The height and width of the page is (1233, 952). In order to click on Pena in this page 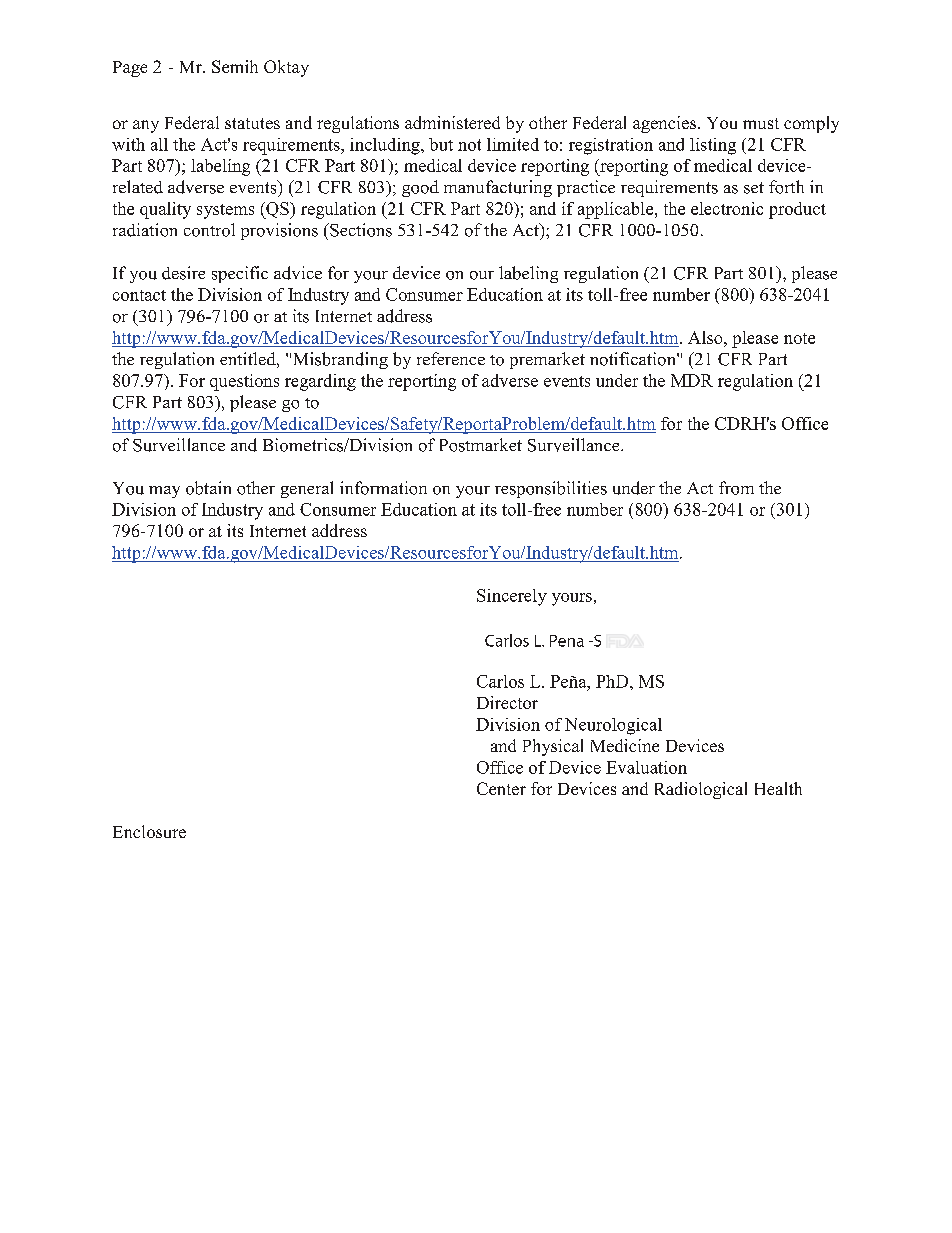, I will do `click(567, 641)`.
